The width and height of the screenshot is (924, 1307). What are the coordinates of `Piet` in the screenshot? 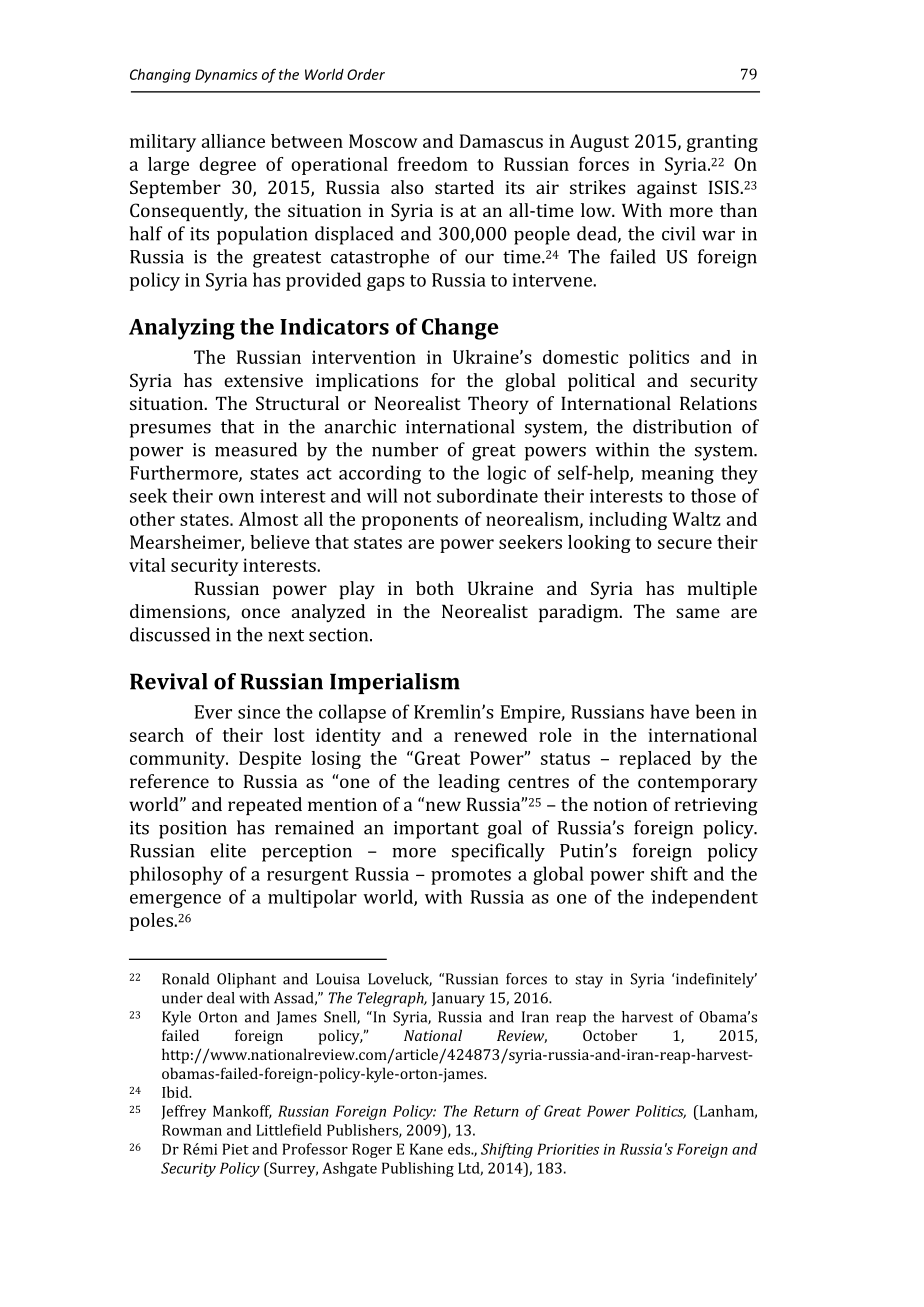 It's located at (235, 1149).
